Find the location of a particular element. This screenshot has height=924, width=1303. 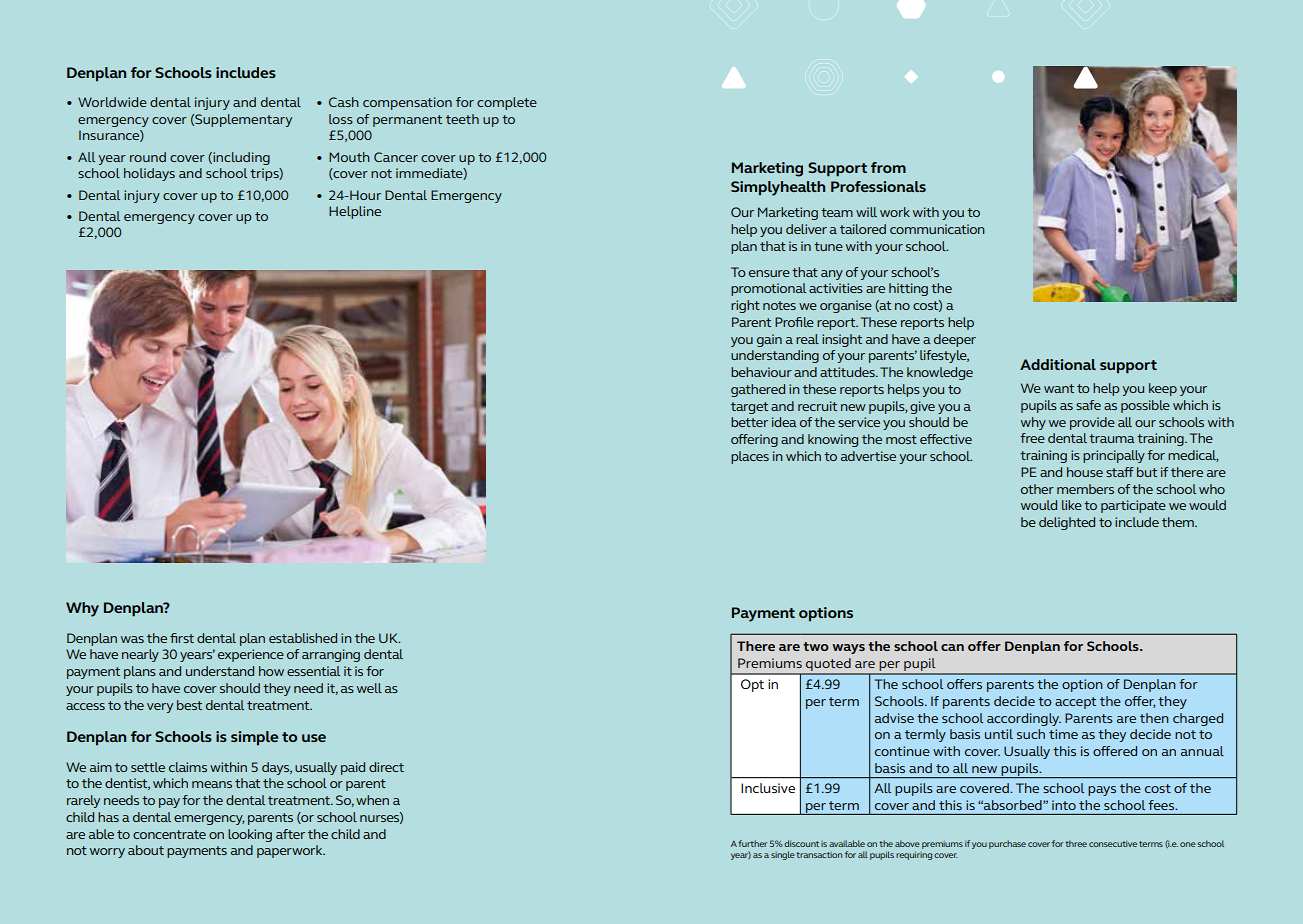

delighted is located at coordinates (1067, 523).
